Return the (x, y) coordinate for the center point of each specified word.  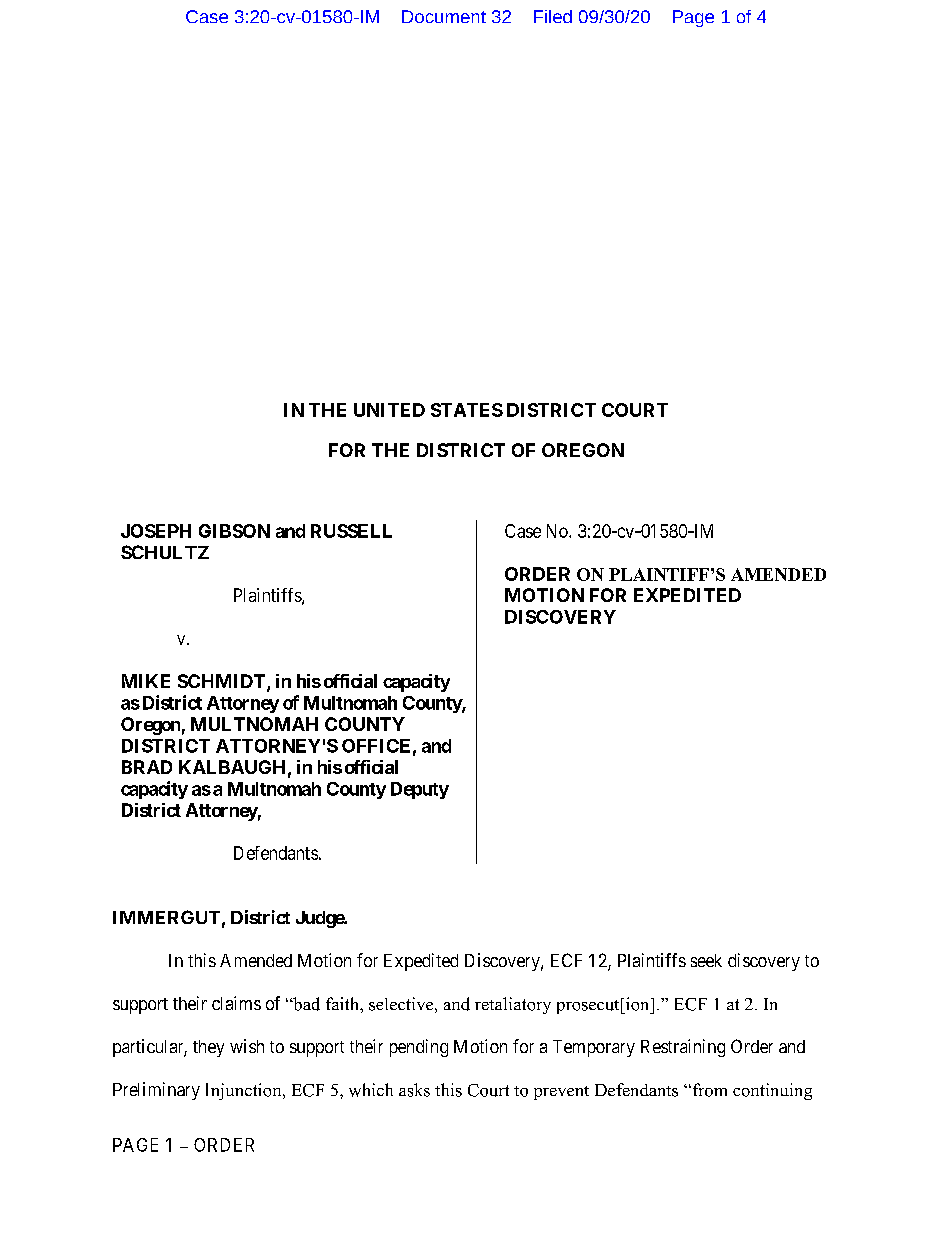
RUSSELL (351, 531)
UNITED (389, 410)
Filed (553, 16)
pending (419, 1048)
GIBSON (234, 531)
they (208, 1048)
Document (444, 16)
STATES (467, 410)
